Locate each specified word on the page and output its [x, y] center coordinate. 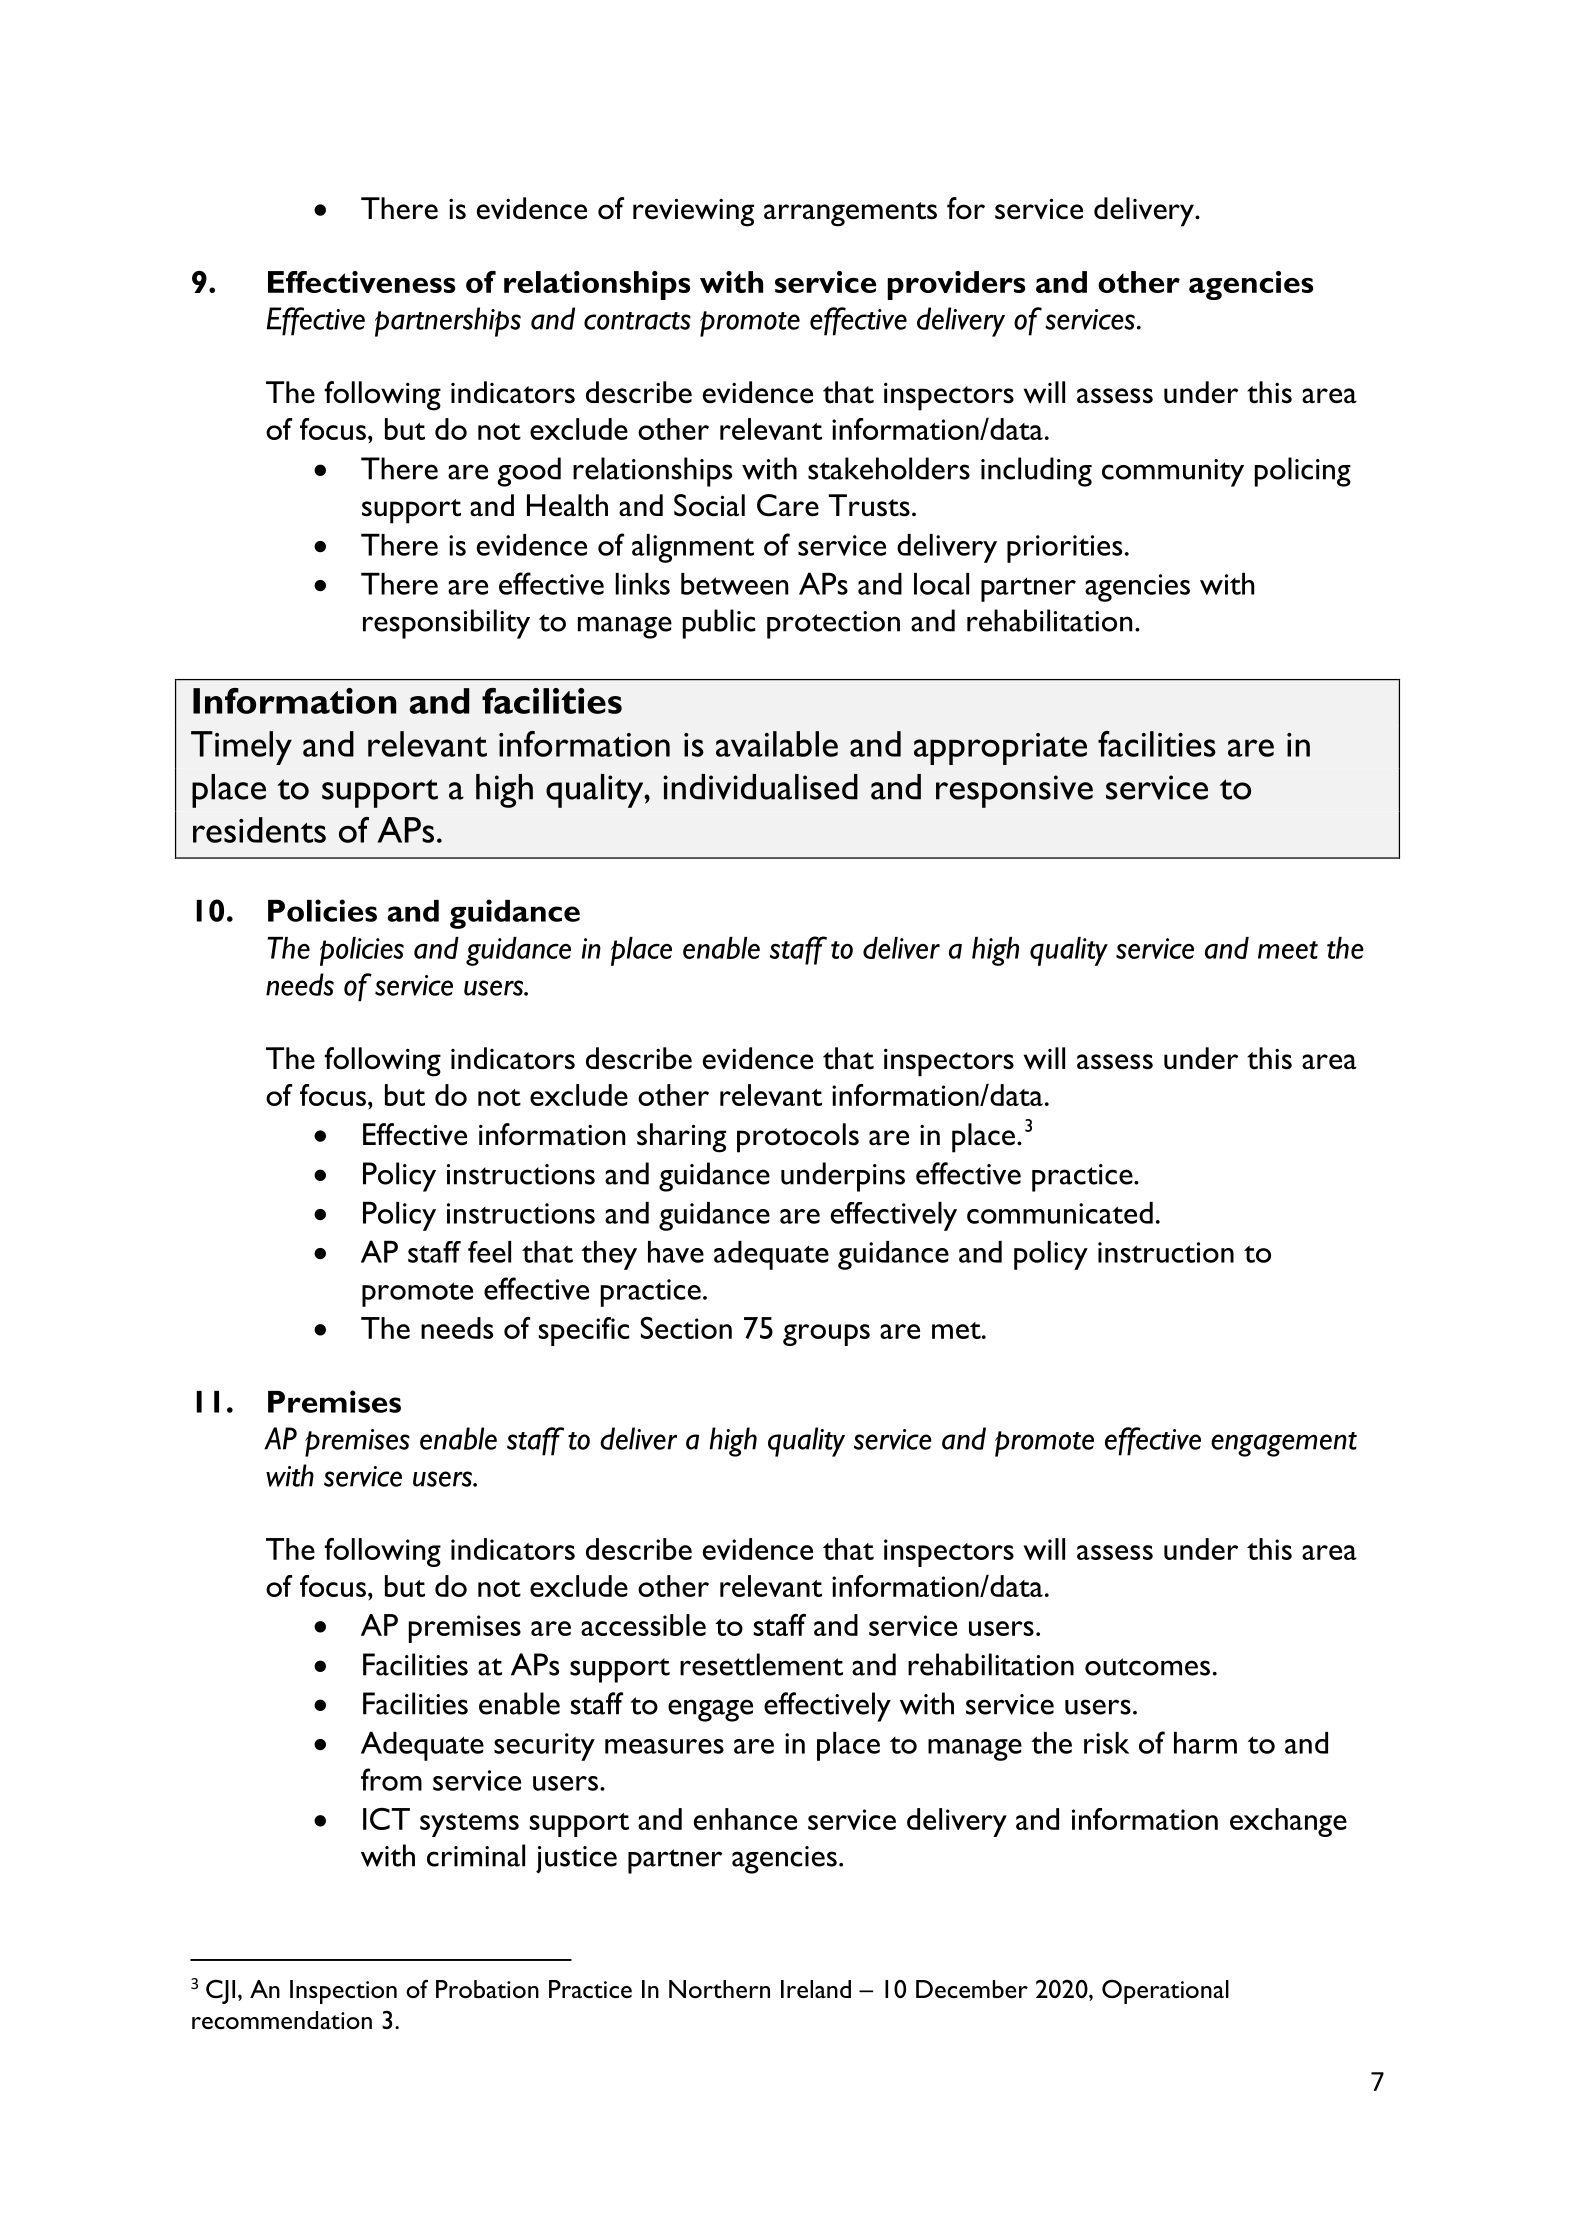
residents [259, 830]
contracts [637, 321]
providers [956, 285]
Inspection [343, 1992]
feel [489, 1252]
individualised [760, 787]
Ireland [816, 1989]
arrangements [850, 214]
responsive [1014, 791]
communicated [1060, 1213]
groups [826, 1335]
